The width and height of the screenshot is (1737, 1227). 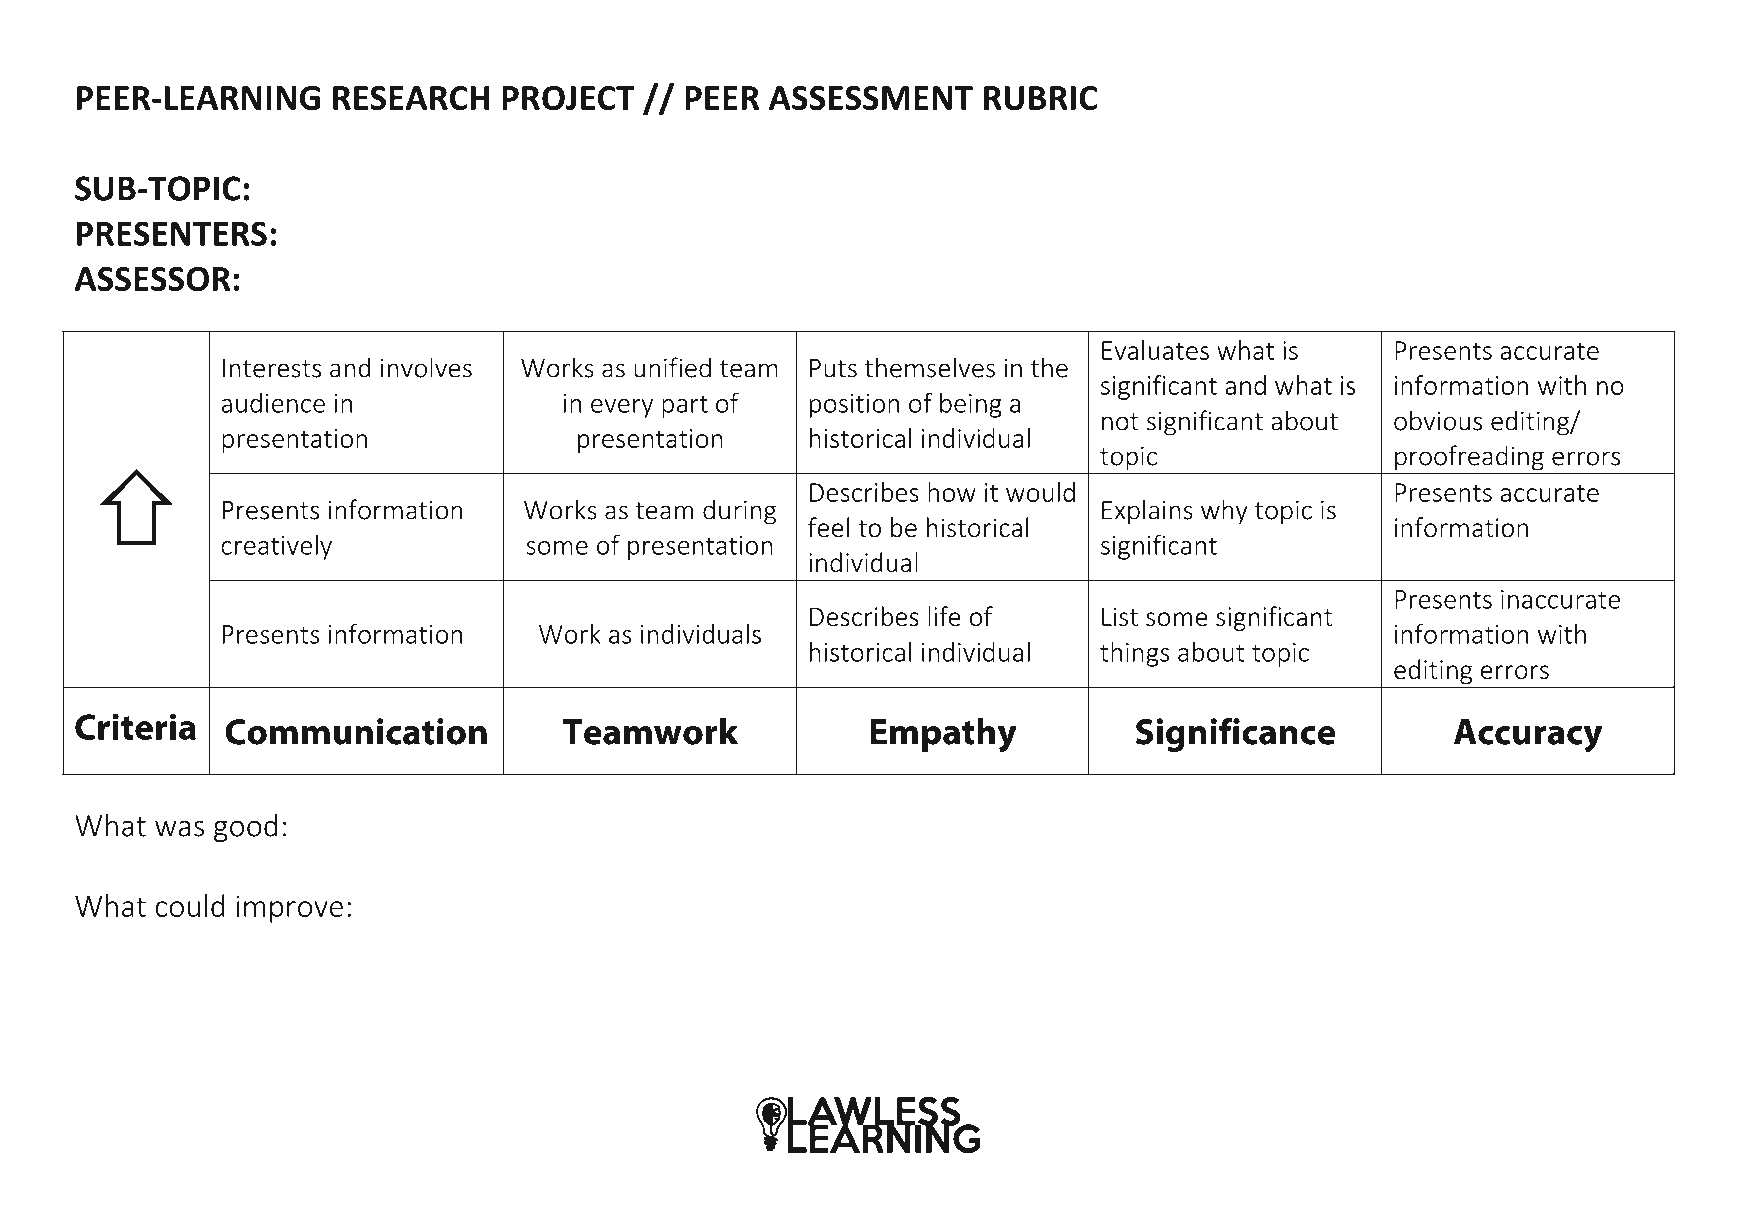 What do you see at coordinates (290, 909) in the screenshot?
I see `improve` at bounding box center [290, 909].
